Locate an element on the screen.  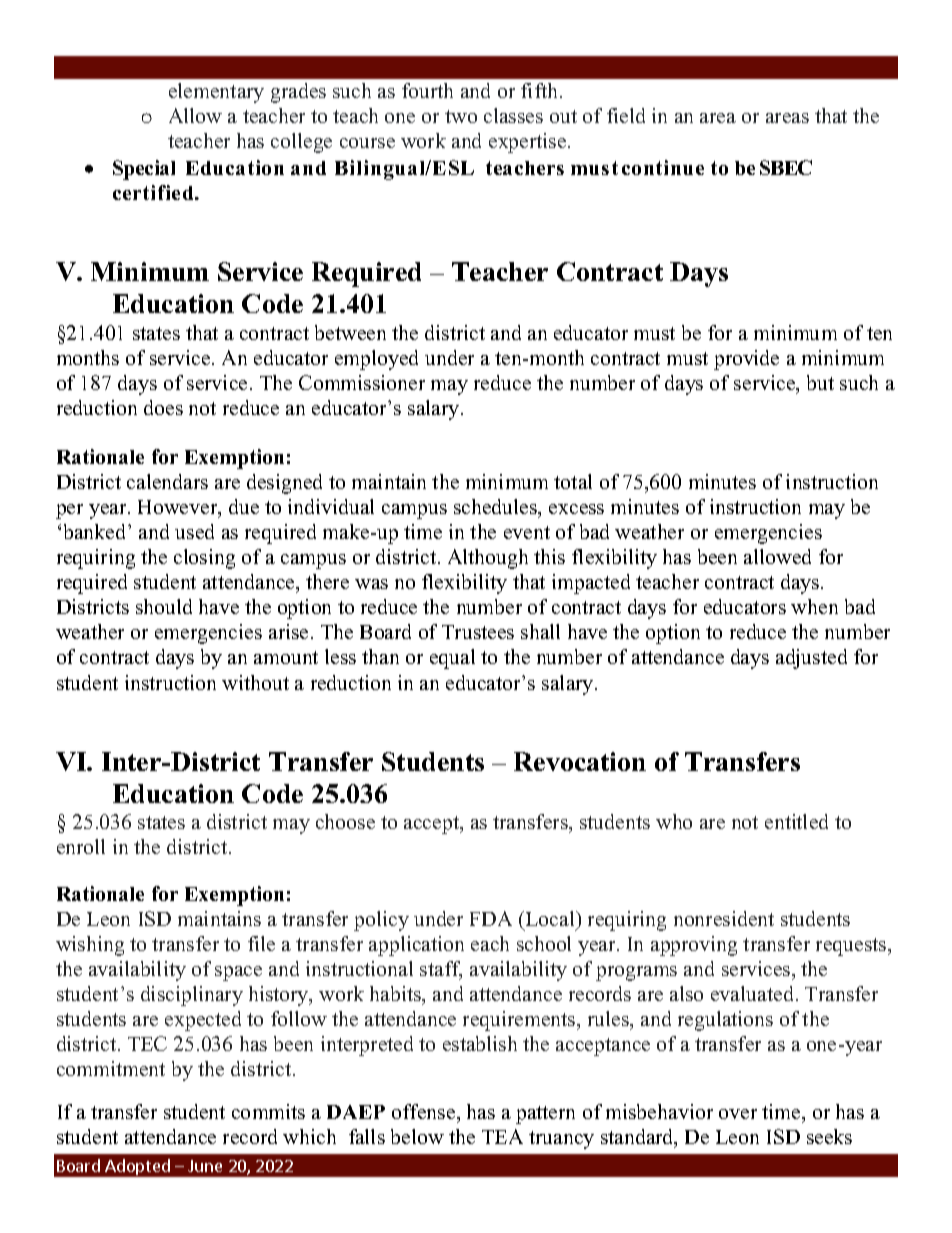
adjusted is located at coordinates (811, 659).
